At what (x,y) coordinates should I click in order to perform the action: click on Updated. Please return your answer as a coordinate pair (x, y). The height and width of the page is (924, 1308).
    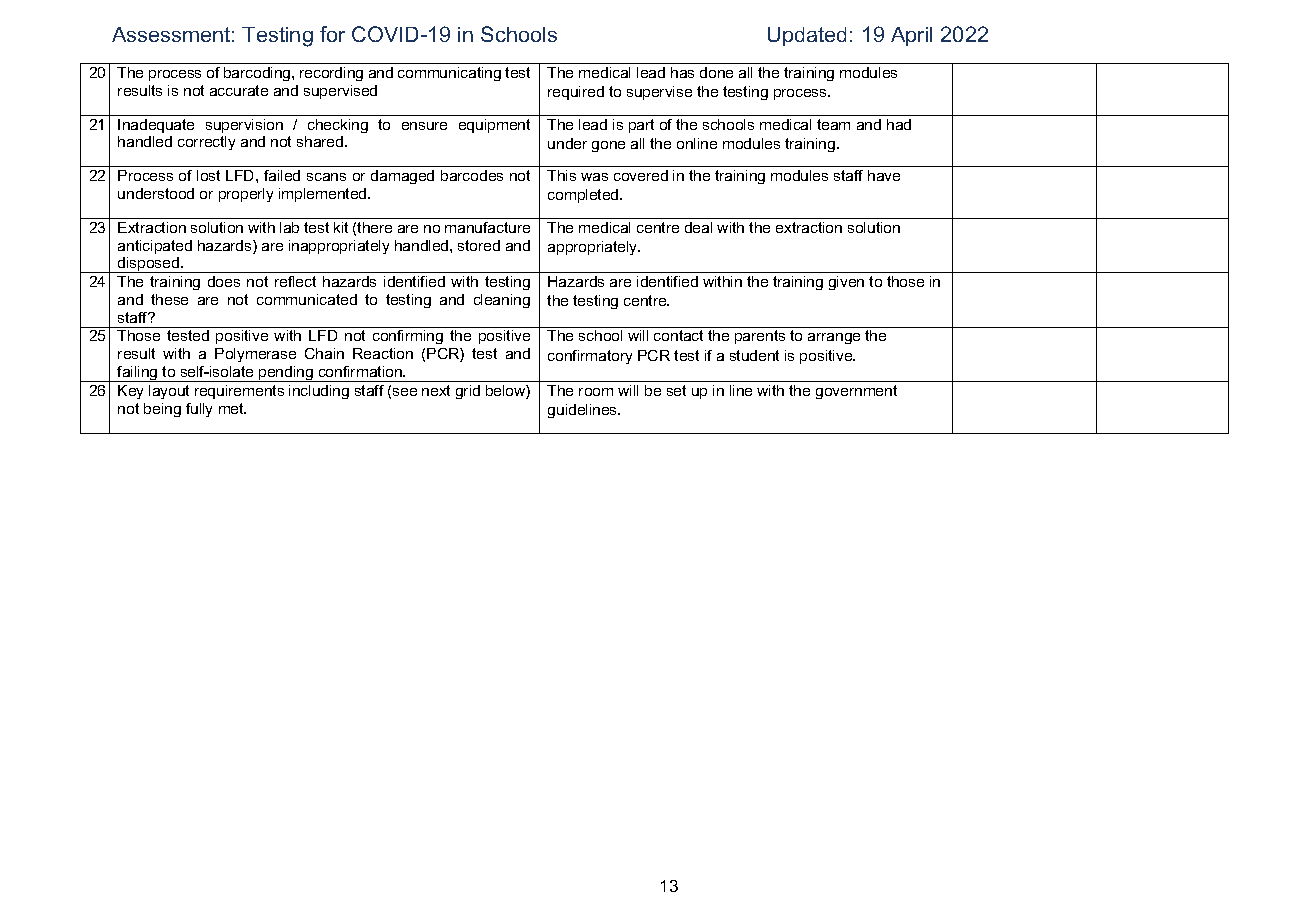
    Looking at the image, I should click on (807, 36).
